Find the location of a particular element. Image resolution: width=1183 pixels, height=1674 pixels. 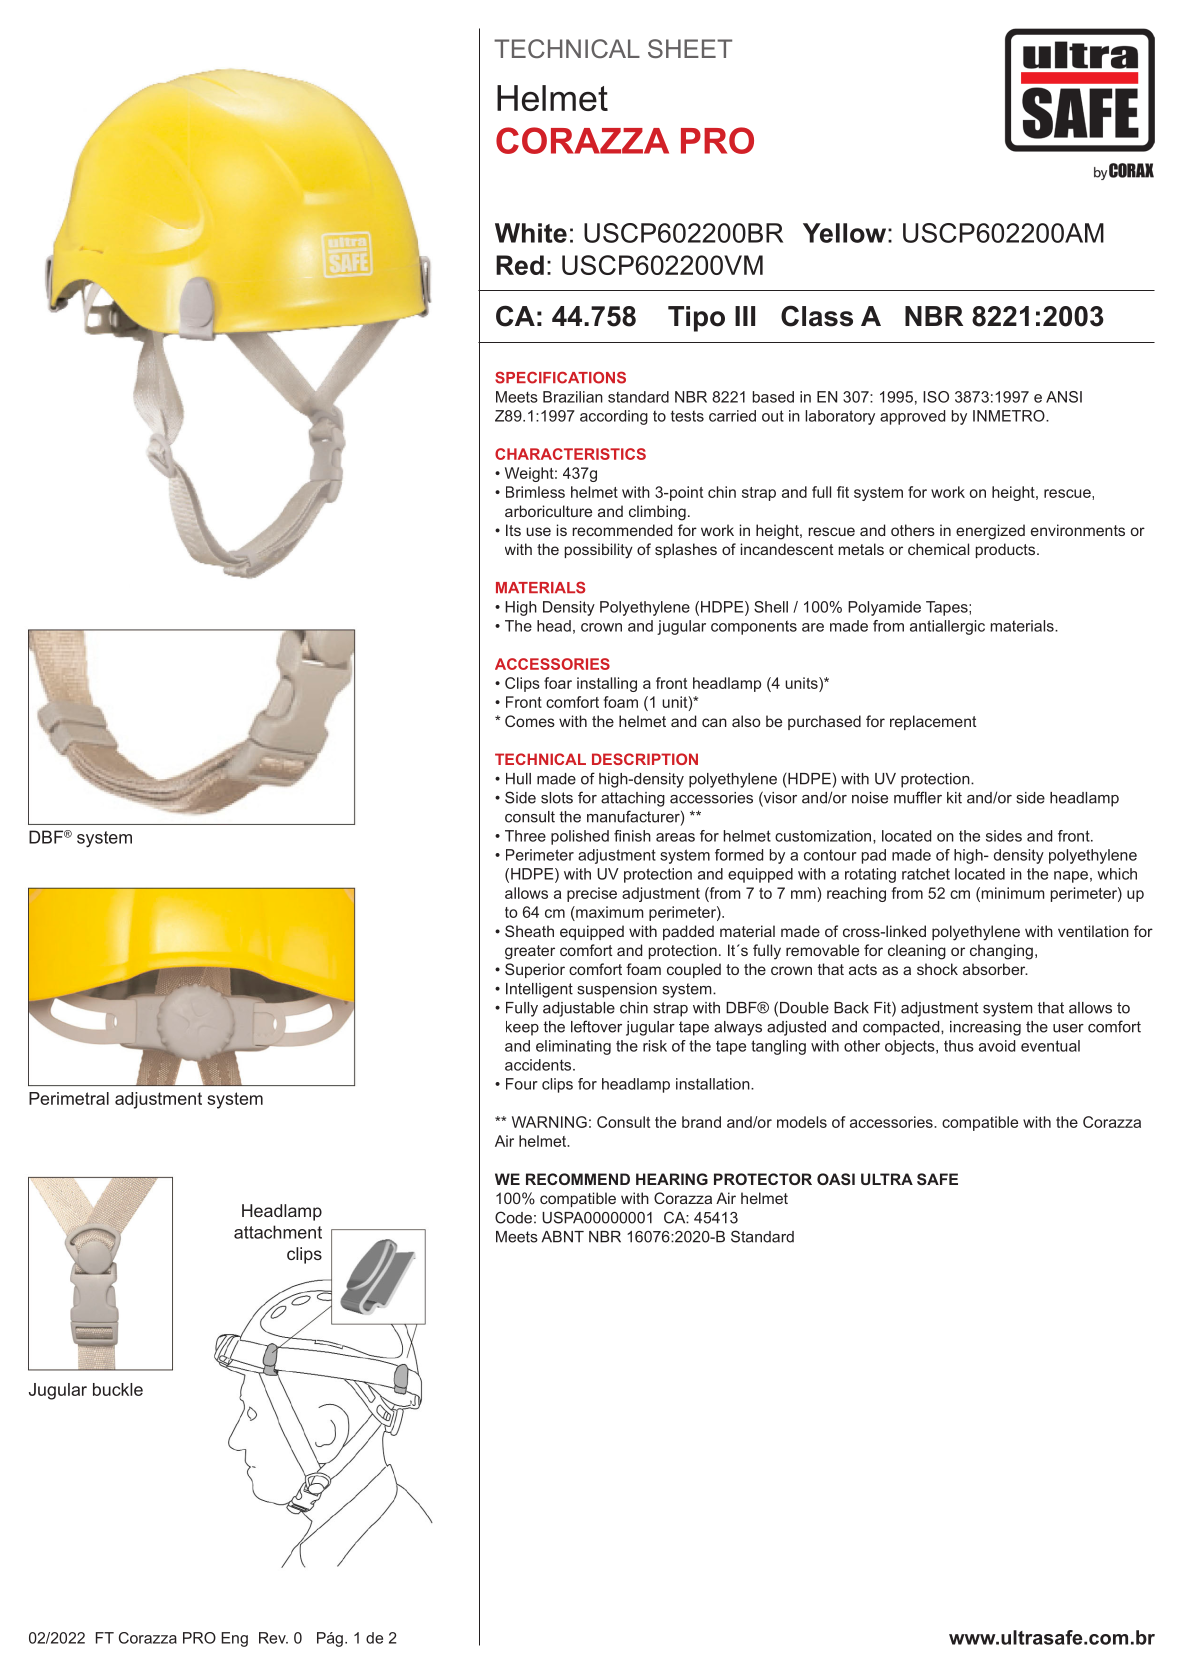

installing is located at coordinates (607, 684).
